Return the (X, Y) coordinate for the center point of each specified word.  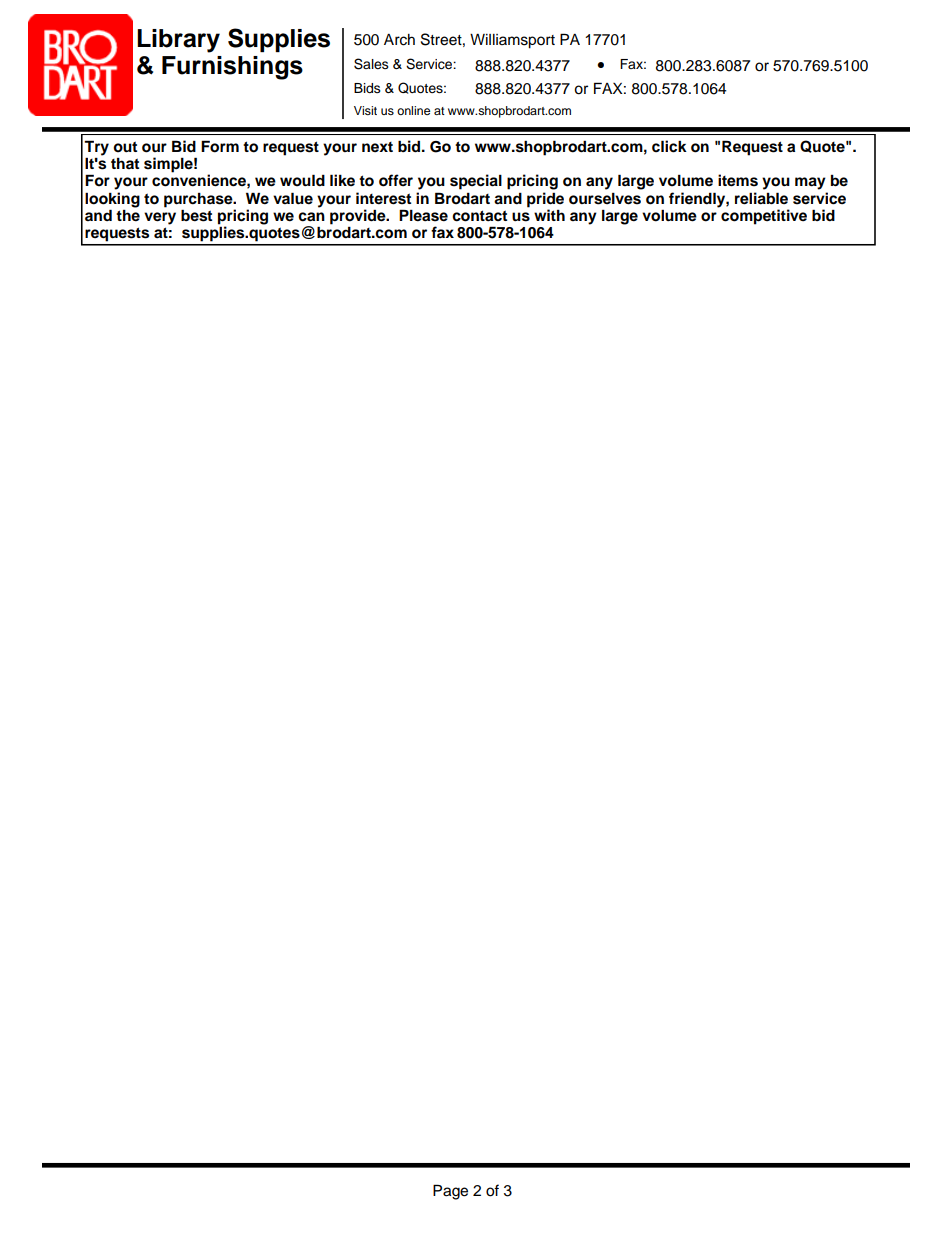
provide (359, 218)
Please (423, 215)
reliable (761, 198)
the (128, 214)
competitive (764, 217)
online (413, 110)
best (196, 215)
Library (178, 41)
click (669, 146)
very (160, 218)
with (549, 215)
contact (479, 216)
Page (450, 1192)
